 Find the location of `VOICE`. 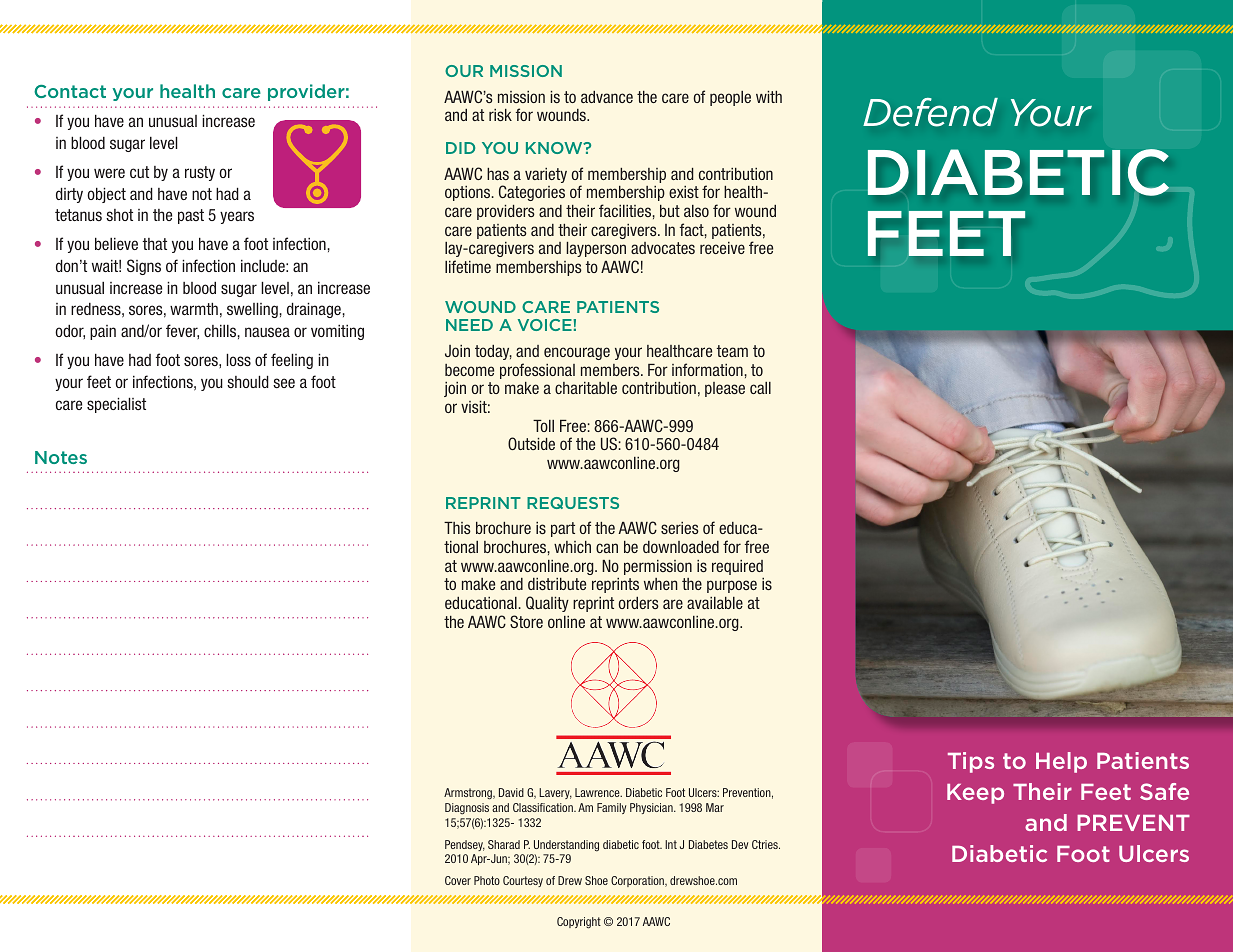

VOICE is located at coordinates (546, 325).
